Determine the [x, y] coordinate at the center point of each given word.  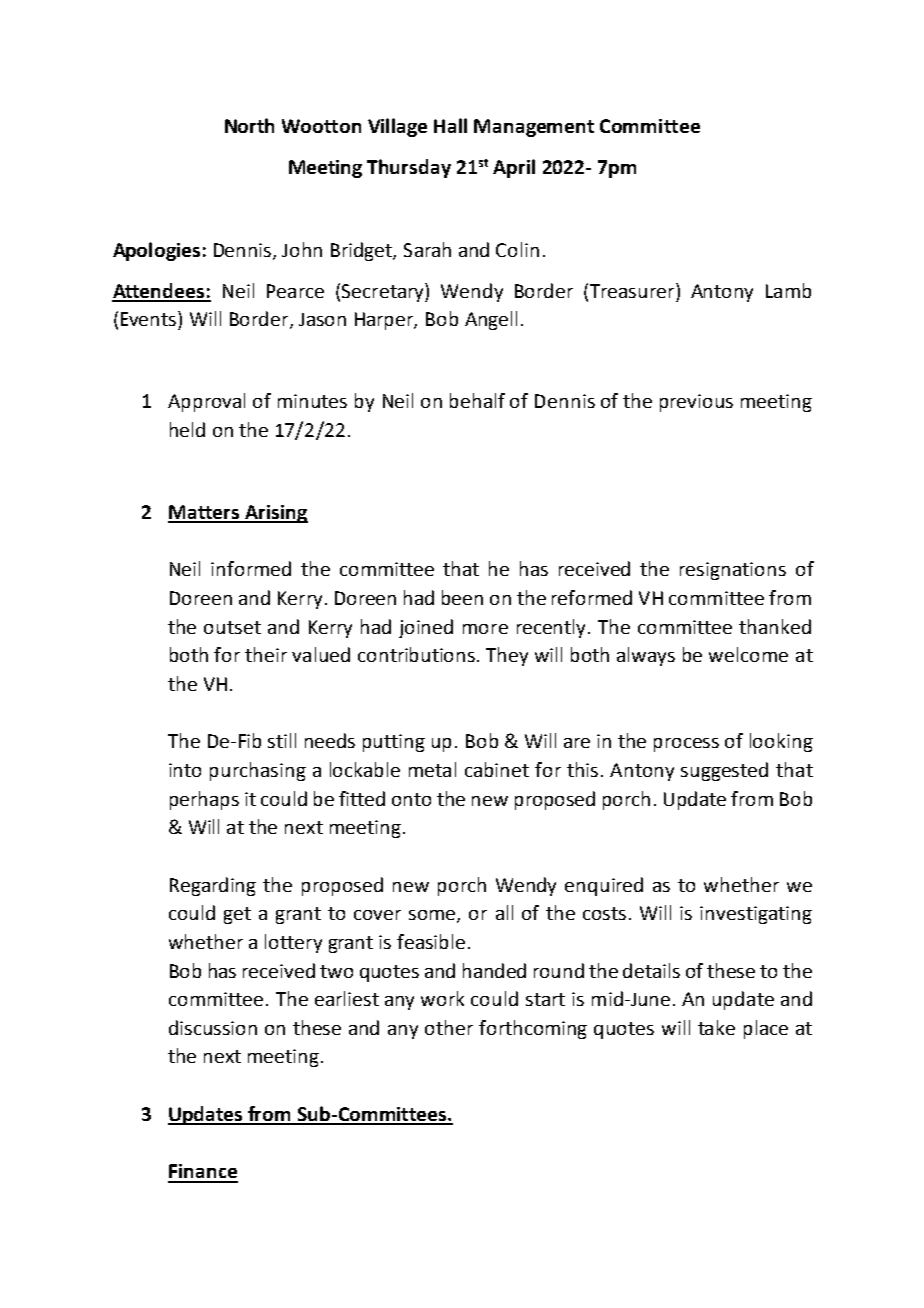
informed [251, 568]
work [442, 998]
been [462, 597]
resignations [733, 571]
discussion [213, 1027]
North [249, 125]
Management [534, 128]
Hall [450, 125]
